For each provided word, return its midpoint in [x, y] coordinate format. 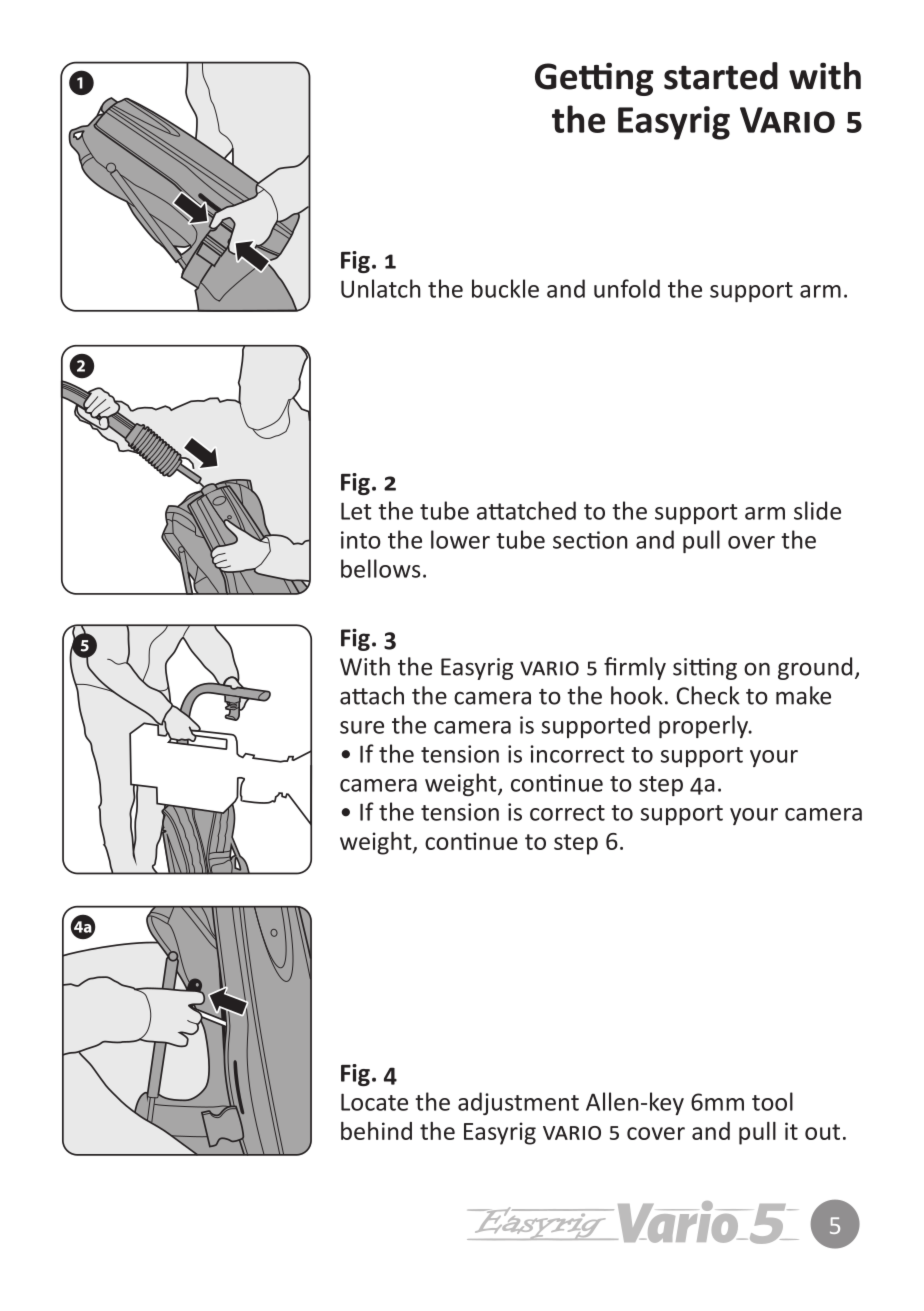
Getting [594, 79]
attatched [526, 510]
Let [356, 511]
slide [817, 510]
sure [362, 727]
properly [704, 726]
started [721, 76]
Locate [374, 1102]
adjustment [518, 1103]
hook [637, 695]
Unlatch [381, 288]
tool [772, 1101]
